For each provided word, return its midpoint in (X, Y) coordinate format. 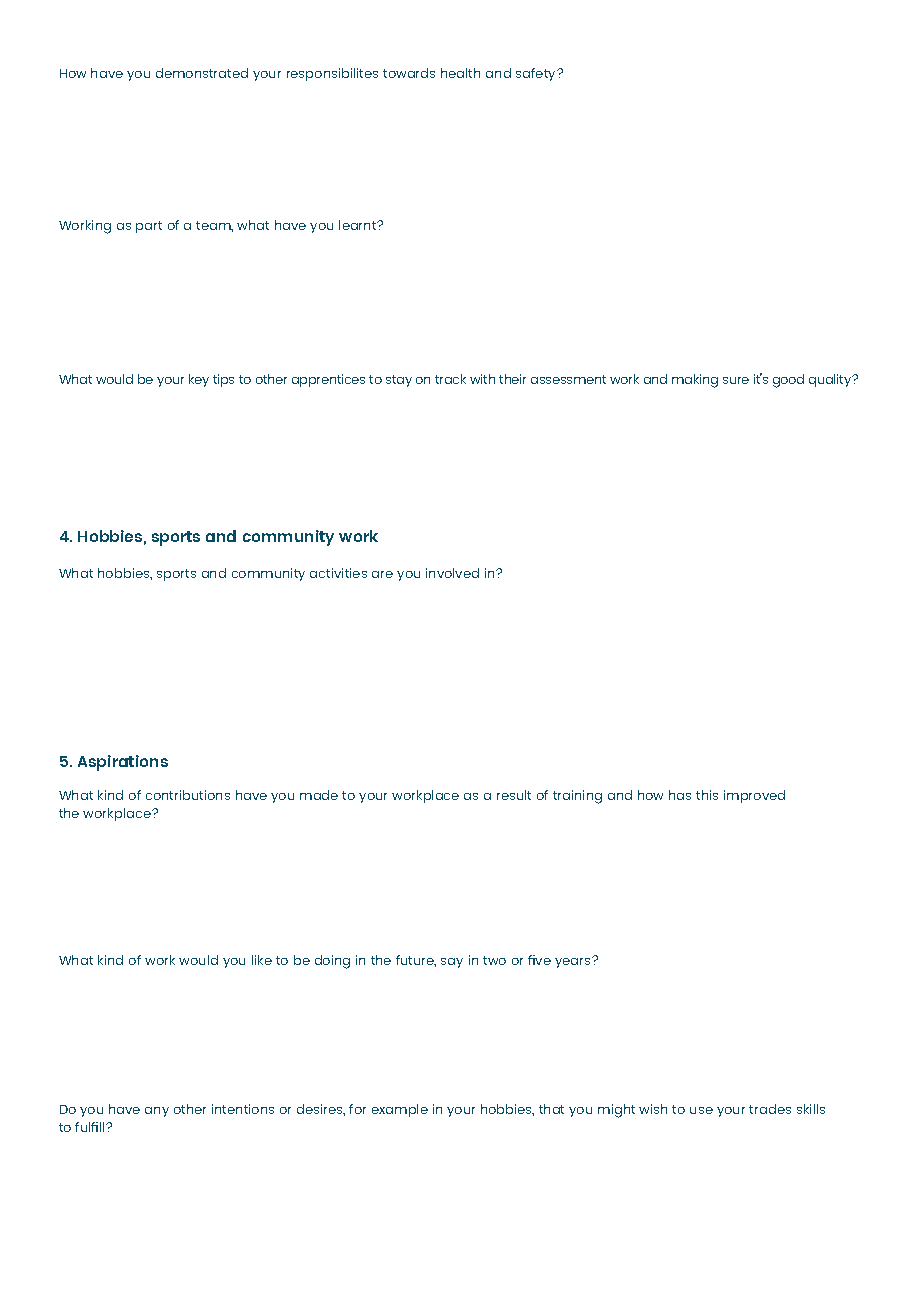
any (157, 1112)
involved (452, 573)
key (199, 380)
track (450, 379)
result (514, 795)
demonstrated (202, 73)
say (452, 963)
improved (754, 796)
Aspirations (123, 763)
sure (736, 380)
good (788, 381)
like (262, 960)
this (707, 795)
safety (537, 74)
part (149, 227)
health (460, 73)
